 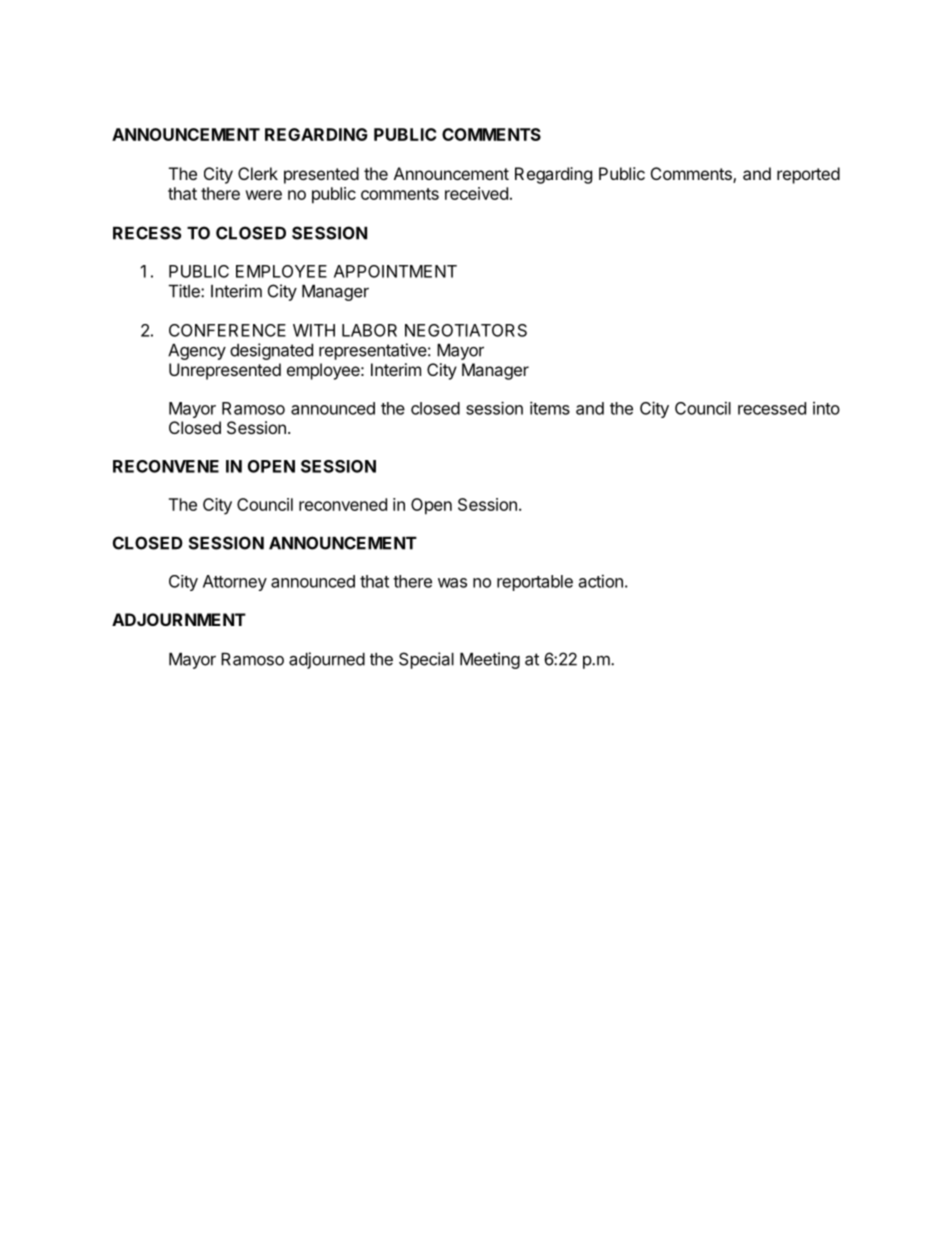 I want to click on received, so click(x=476, y=193).
